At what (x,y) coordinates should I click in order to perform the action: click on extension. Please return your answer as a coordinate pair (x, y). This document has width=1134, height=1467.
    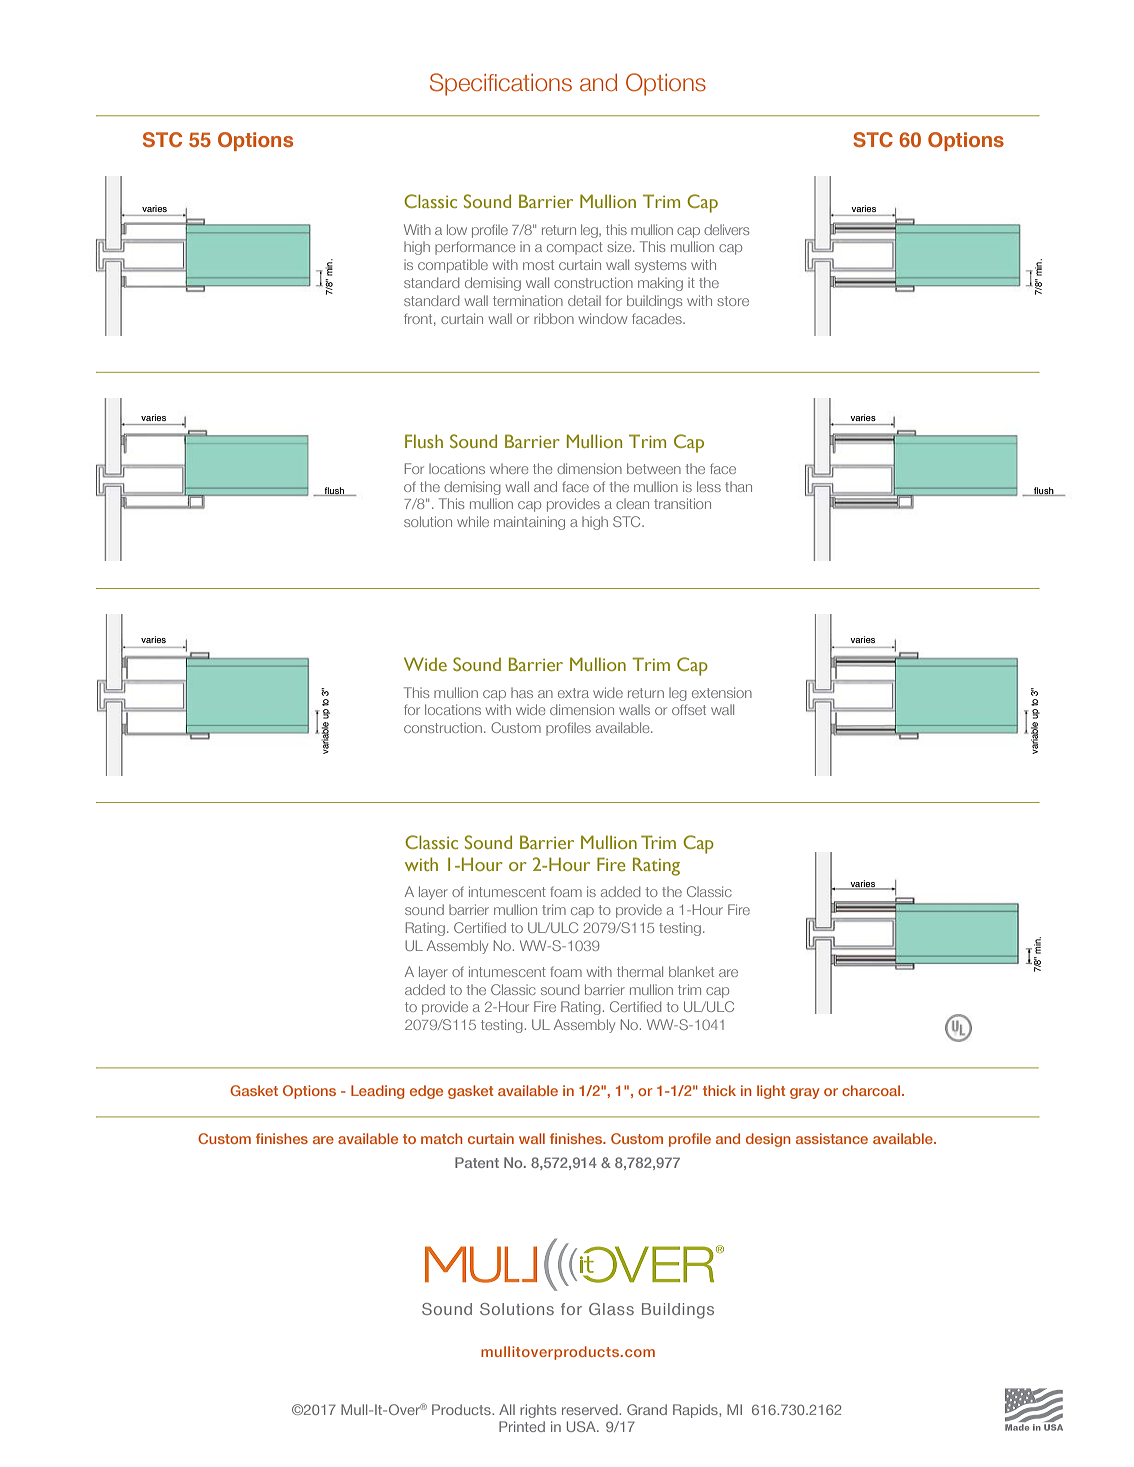
    Looking at the image, I should click on (722, 692).
